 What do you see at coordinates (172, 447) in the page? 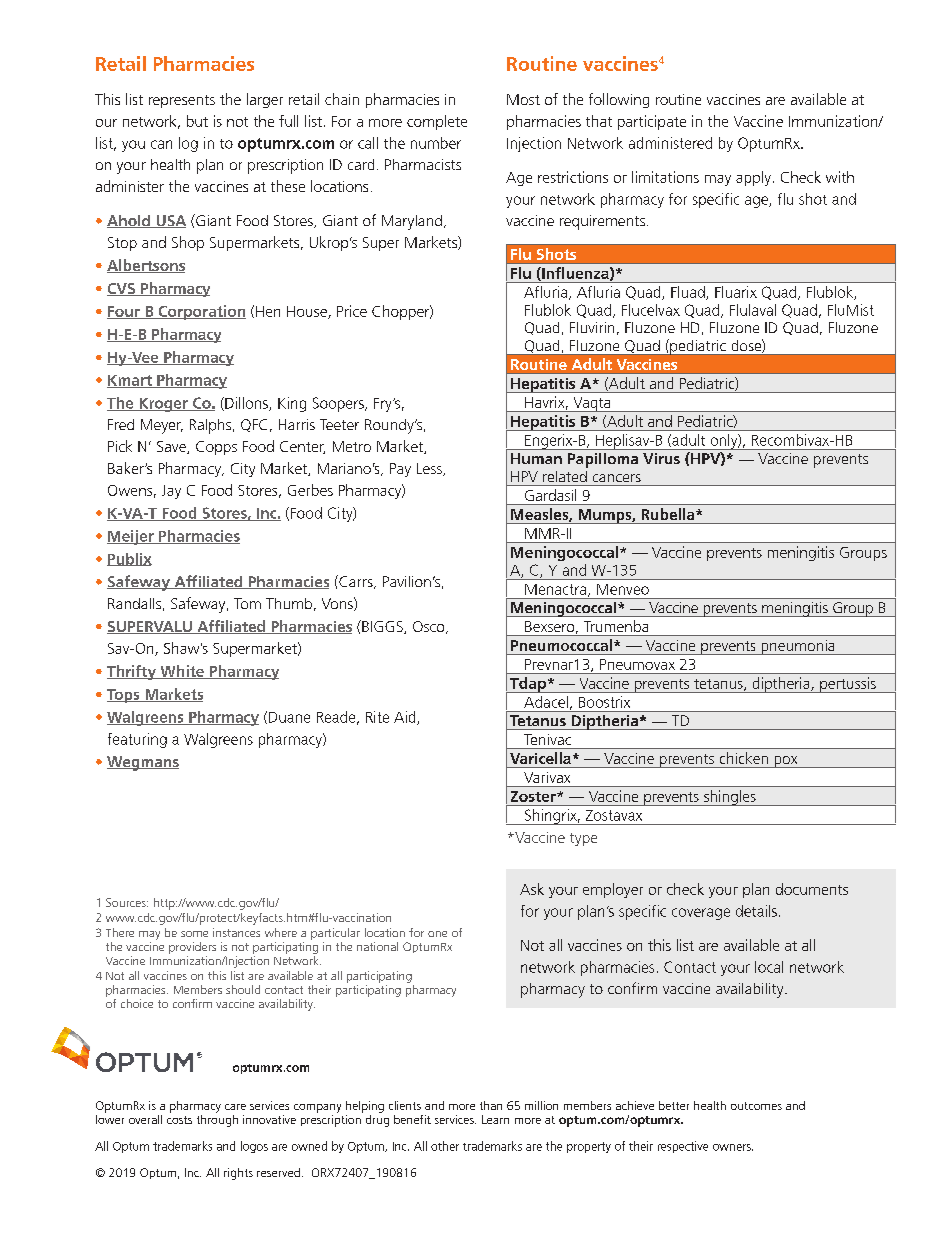
I see `Save` at bounding box center [172, 447].
